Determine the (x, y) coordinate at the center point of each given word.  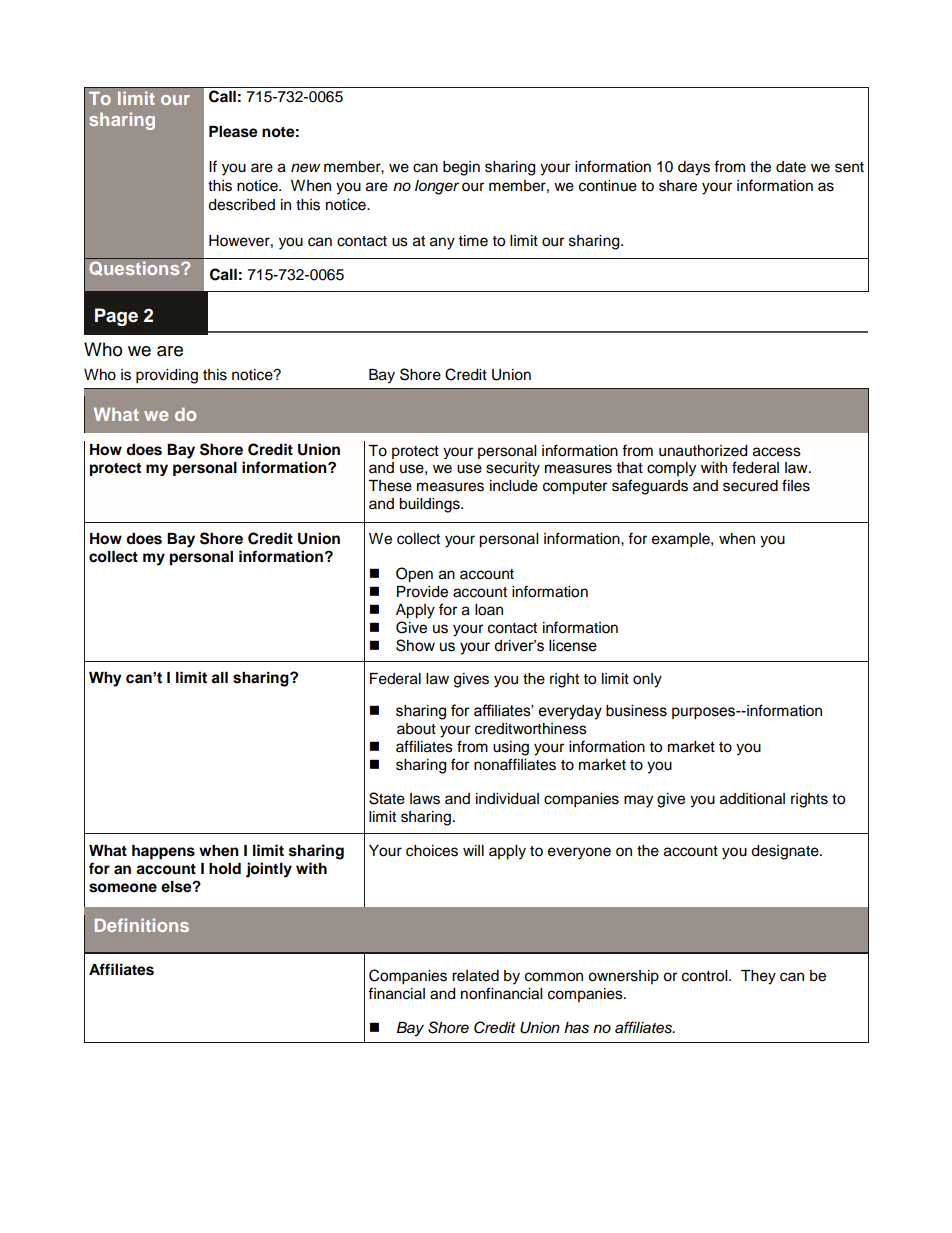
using (511, 748)
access (777, 452)
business (636, 711)
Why (105, 679)
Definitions (142, 925)
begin (461, 168)
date (791, 167)
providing (167, 376)
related (475, 976)
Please (233, 132)
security (513, 469)
